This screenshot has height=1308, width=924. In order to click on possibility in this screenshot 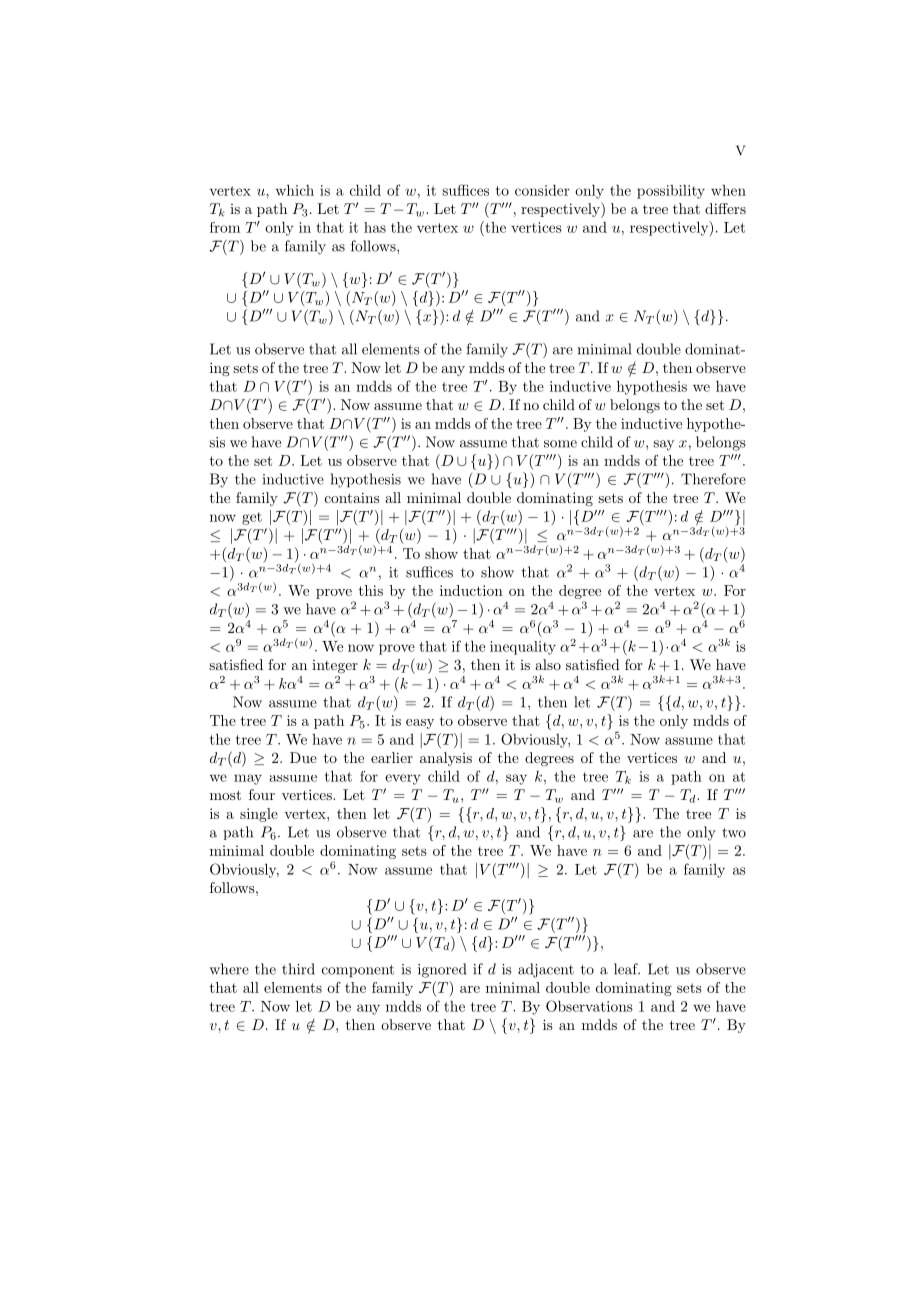, I will do `click(671, 192)`.
